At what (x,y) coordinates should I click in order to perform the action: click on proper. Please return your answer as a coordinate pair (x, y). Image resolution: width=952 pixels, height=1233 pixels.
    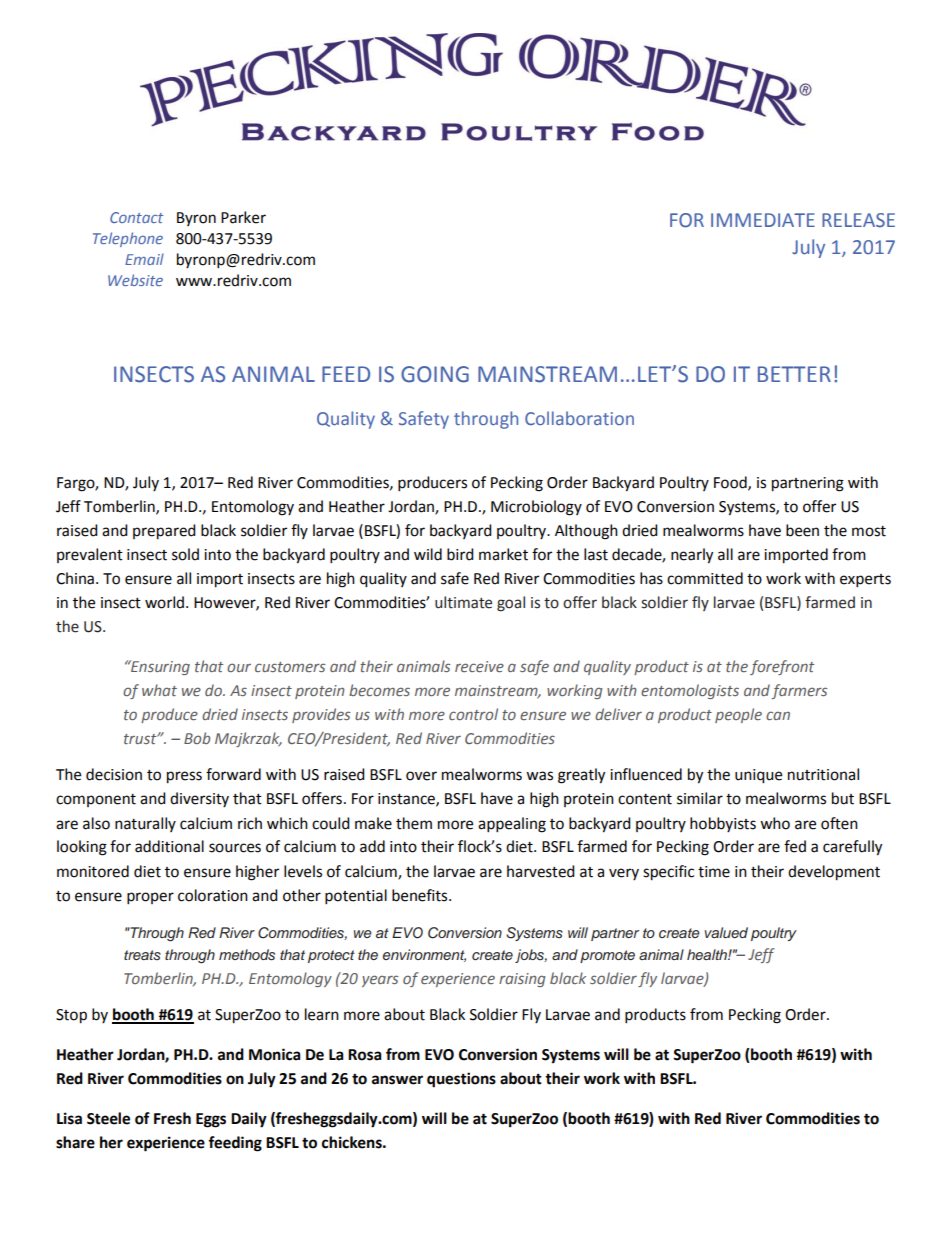
    Looking at the image, I should click on (150, 898).
